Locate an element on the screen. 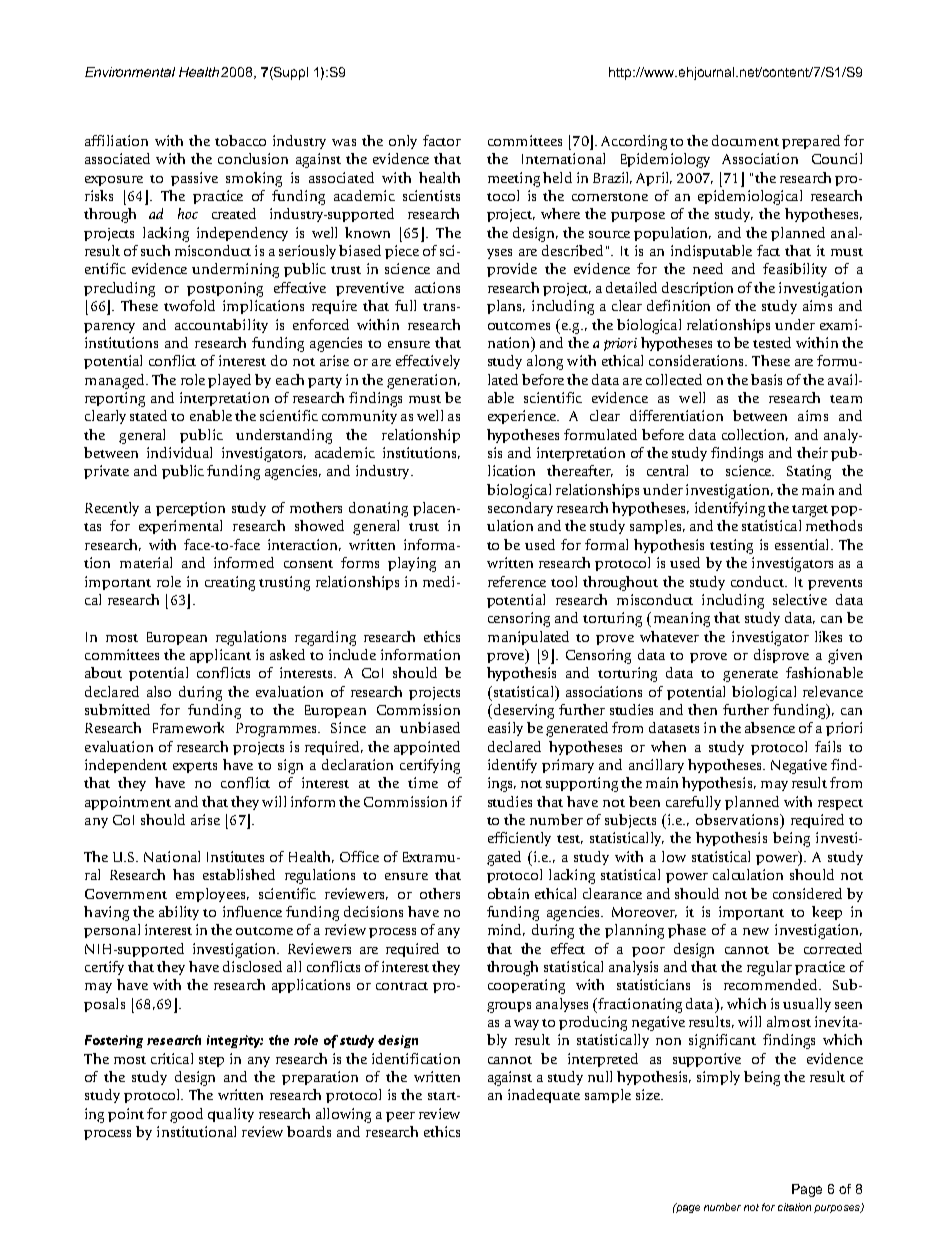 Image resolution: width=952 pixels, height=1237 pixels. efficiently is located at coordinates (519, 839).
